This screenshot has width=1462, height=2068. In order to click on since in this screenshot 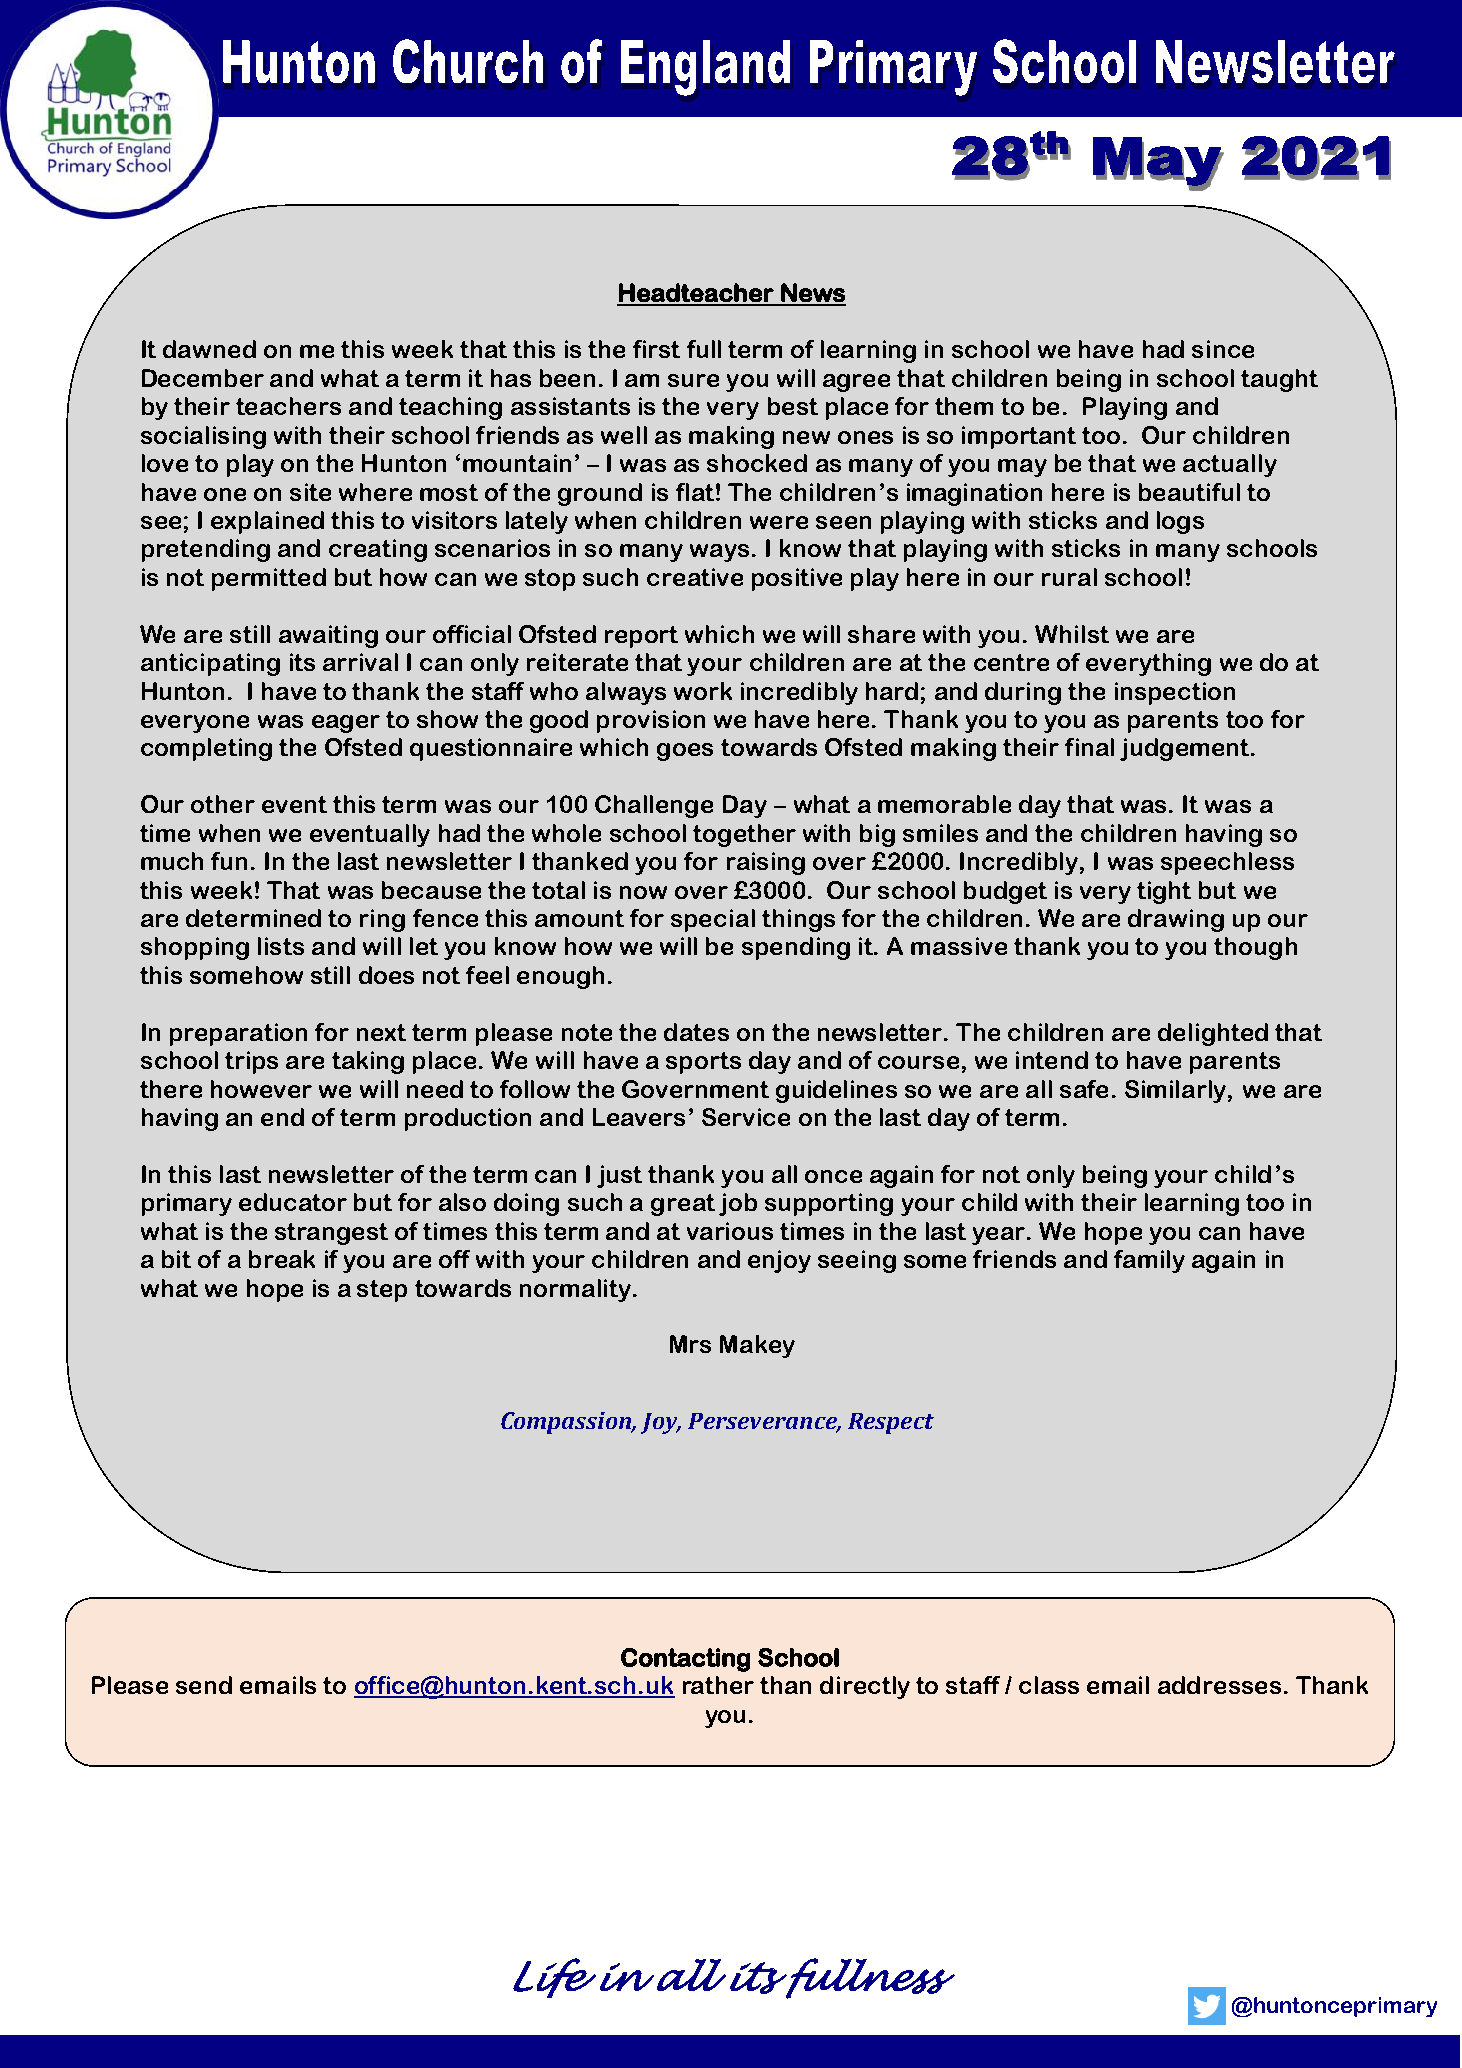, I will do `click(1223, 349)`.
